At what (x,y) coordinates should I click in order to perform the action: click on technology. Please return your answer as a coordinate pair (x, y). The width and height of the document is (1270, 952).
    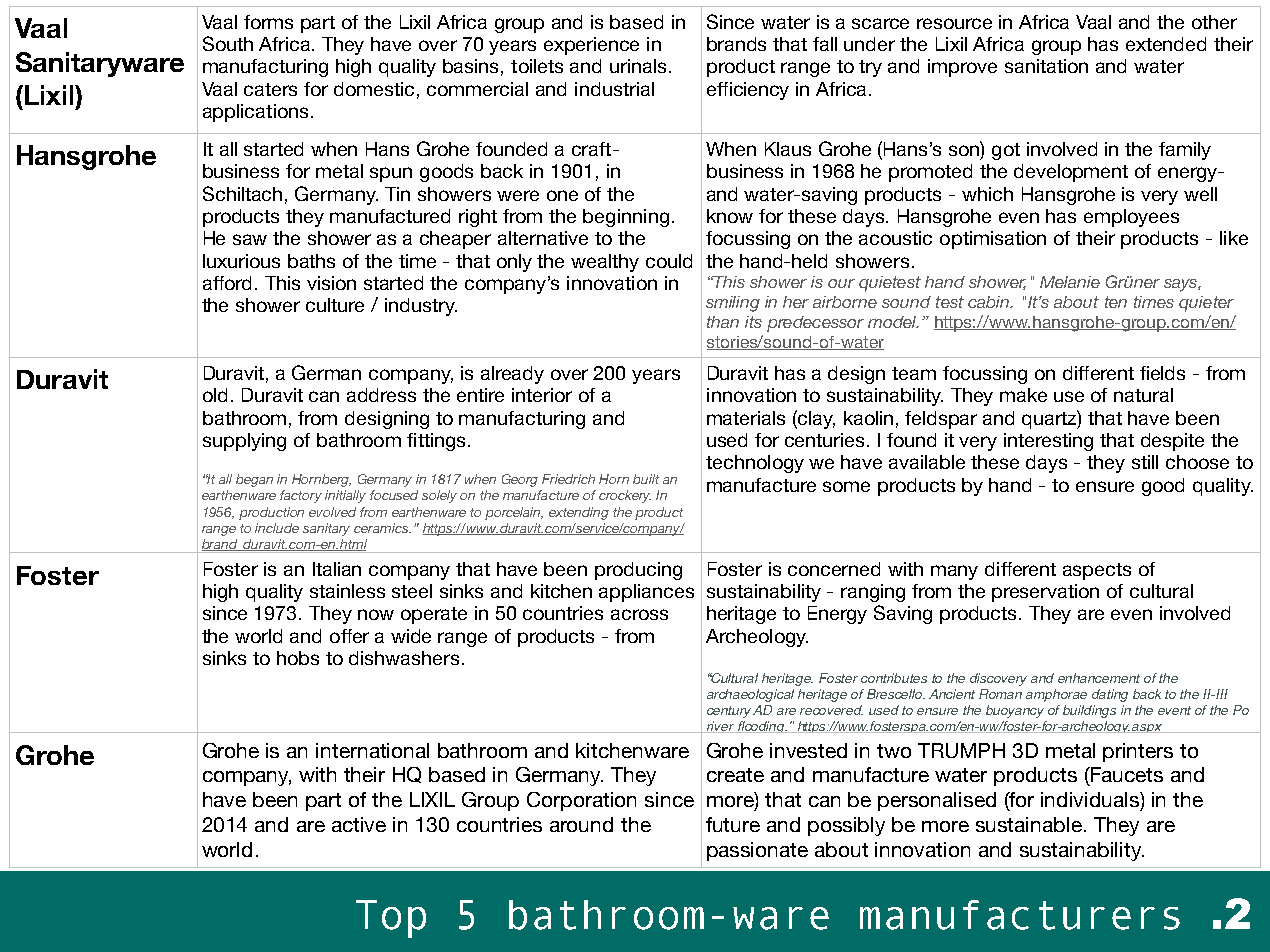
    Looking at the image, I should click on (755, 464).
